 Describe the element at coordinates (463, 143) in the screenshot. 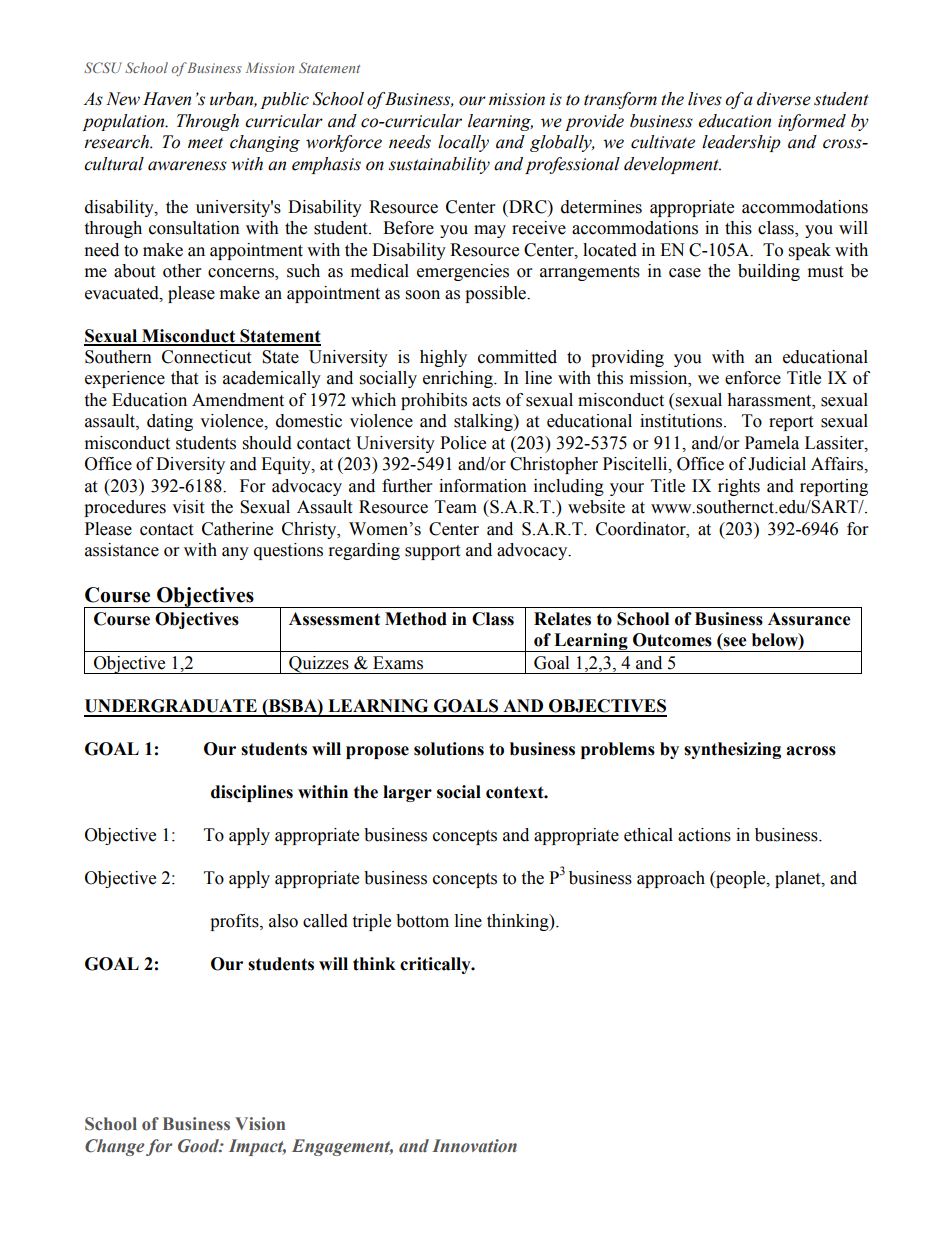

I see `locally` at that location.
